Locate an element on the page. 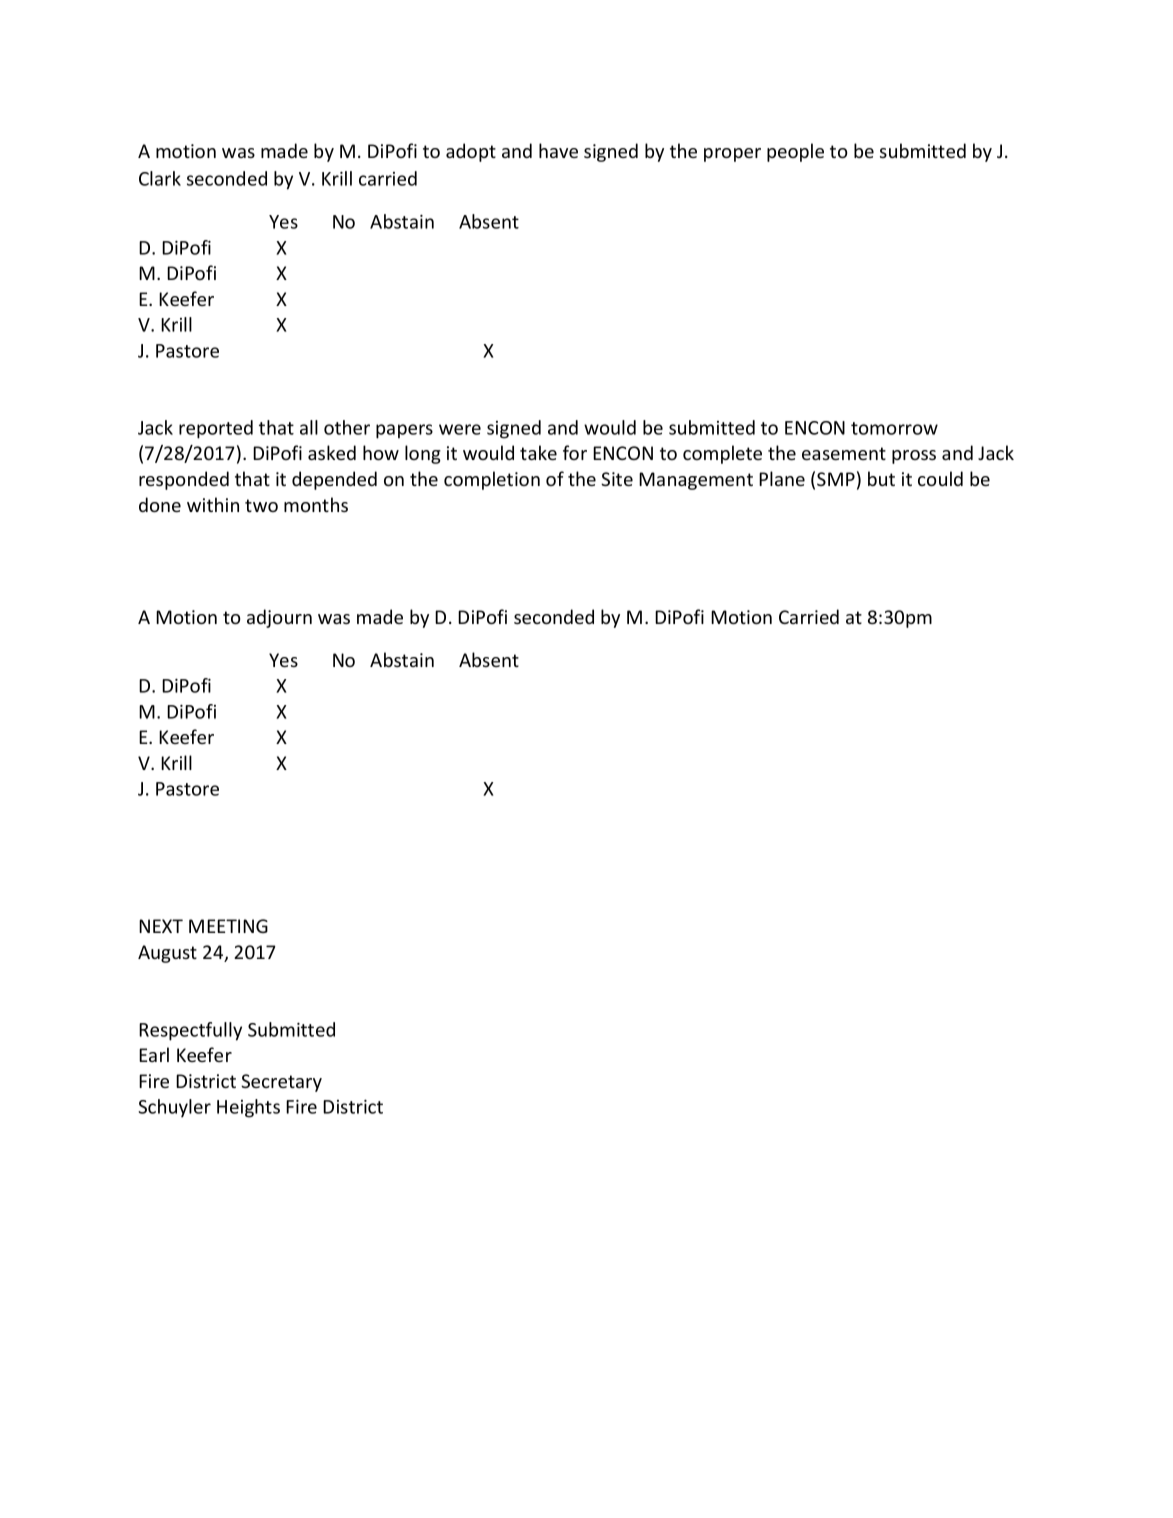 The image size is (1173, 1518). Clark is located at coordinates (160, 178).
